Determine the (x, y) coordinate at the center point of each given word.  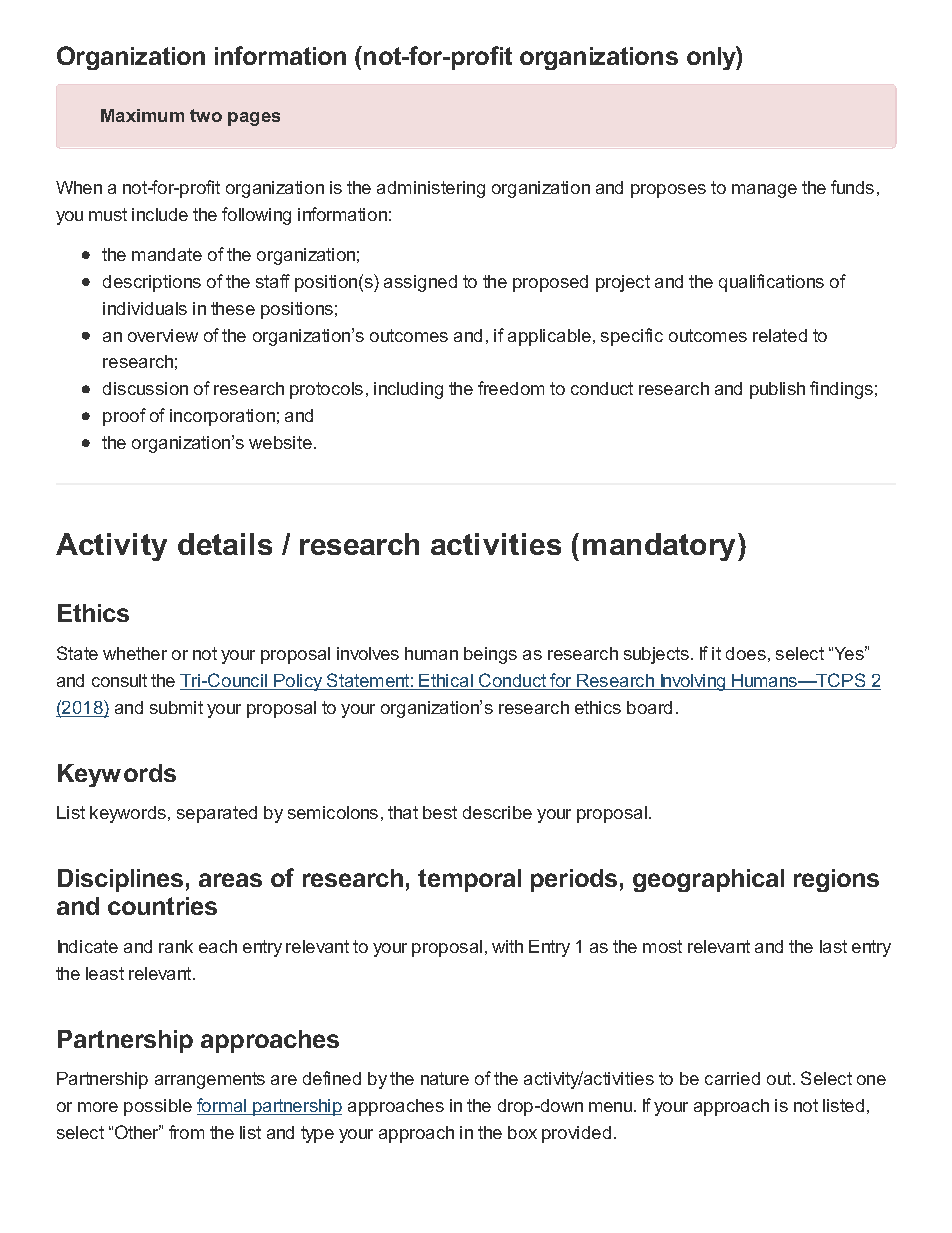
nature (445, 1078)
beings (490, 655)
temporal (469, 880)
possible (158, 1107)
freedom (511, 388)
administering (431, 189)
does (746, 653)
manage (764, 191)
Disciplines (120, 880)
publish (777, 390)
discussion (145, 388)
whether (135, 653)
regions (836, 880)
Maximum (142, 115)
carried (732, 1078)
